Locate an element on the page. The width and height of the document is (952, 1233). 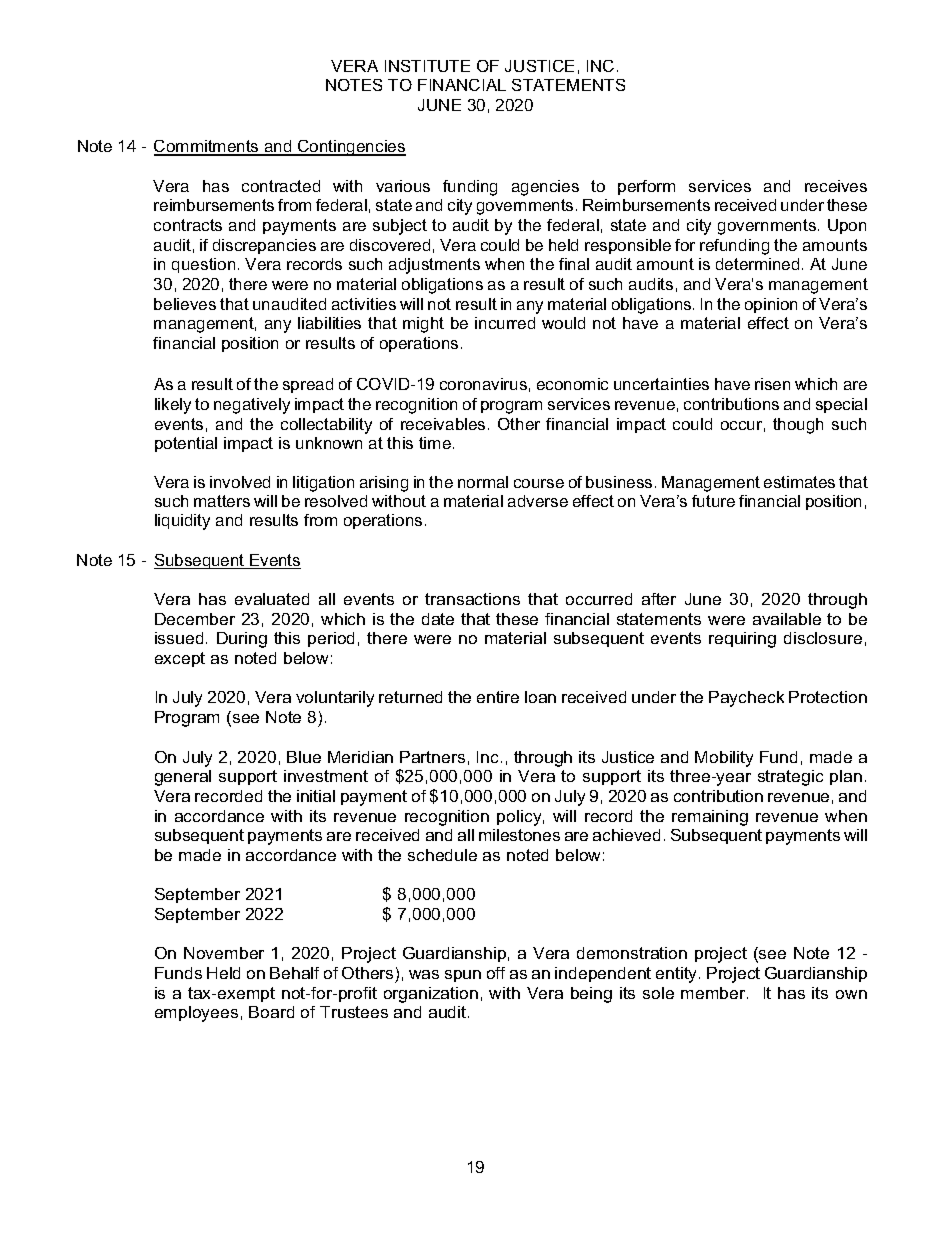
Paycheck is located at coordinates (746, 699).
